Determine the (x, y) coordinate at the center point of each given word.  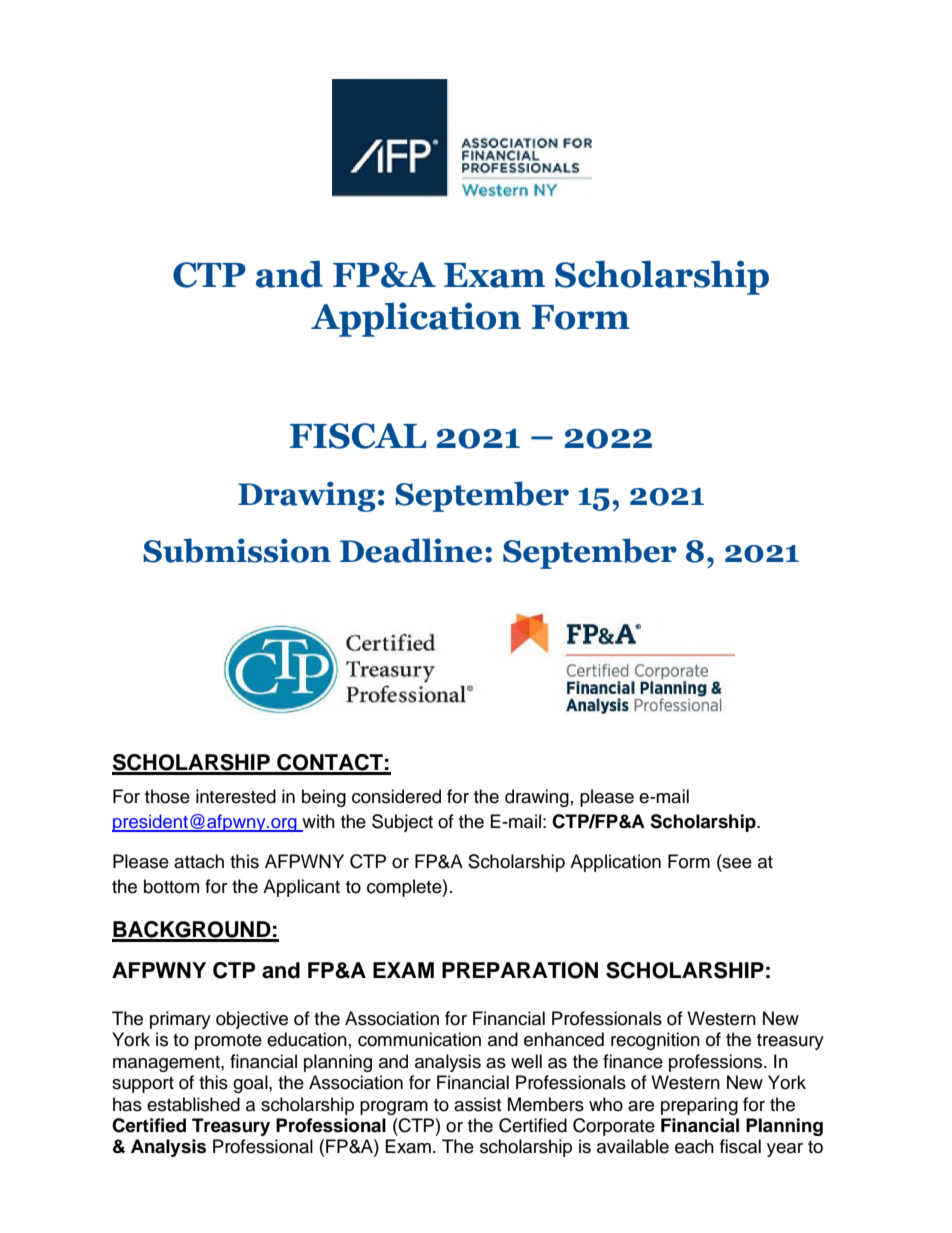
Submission (237, 550)
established (193, 1104)
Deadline (411, 550)
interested (236, 796)
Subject (402, 823)
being (324, 798)
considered (396, 796)
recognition (655, 1041)
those (167, 796)
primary (180, 1020)
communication (419, 1039)
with (317, 822)
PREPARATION (520, 970)
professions (717, 1063)
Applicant (301, 888)
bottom (171, 886)
